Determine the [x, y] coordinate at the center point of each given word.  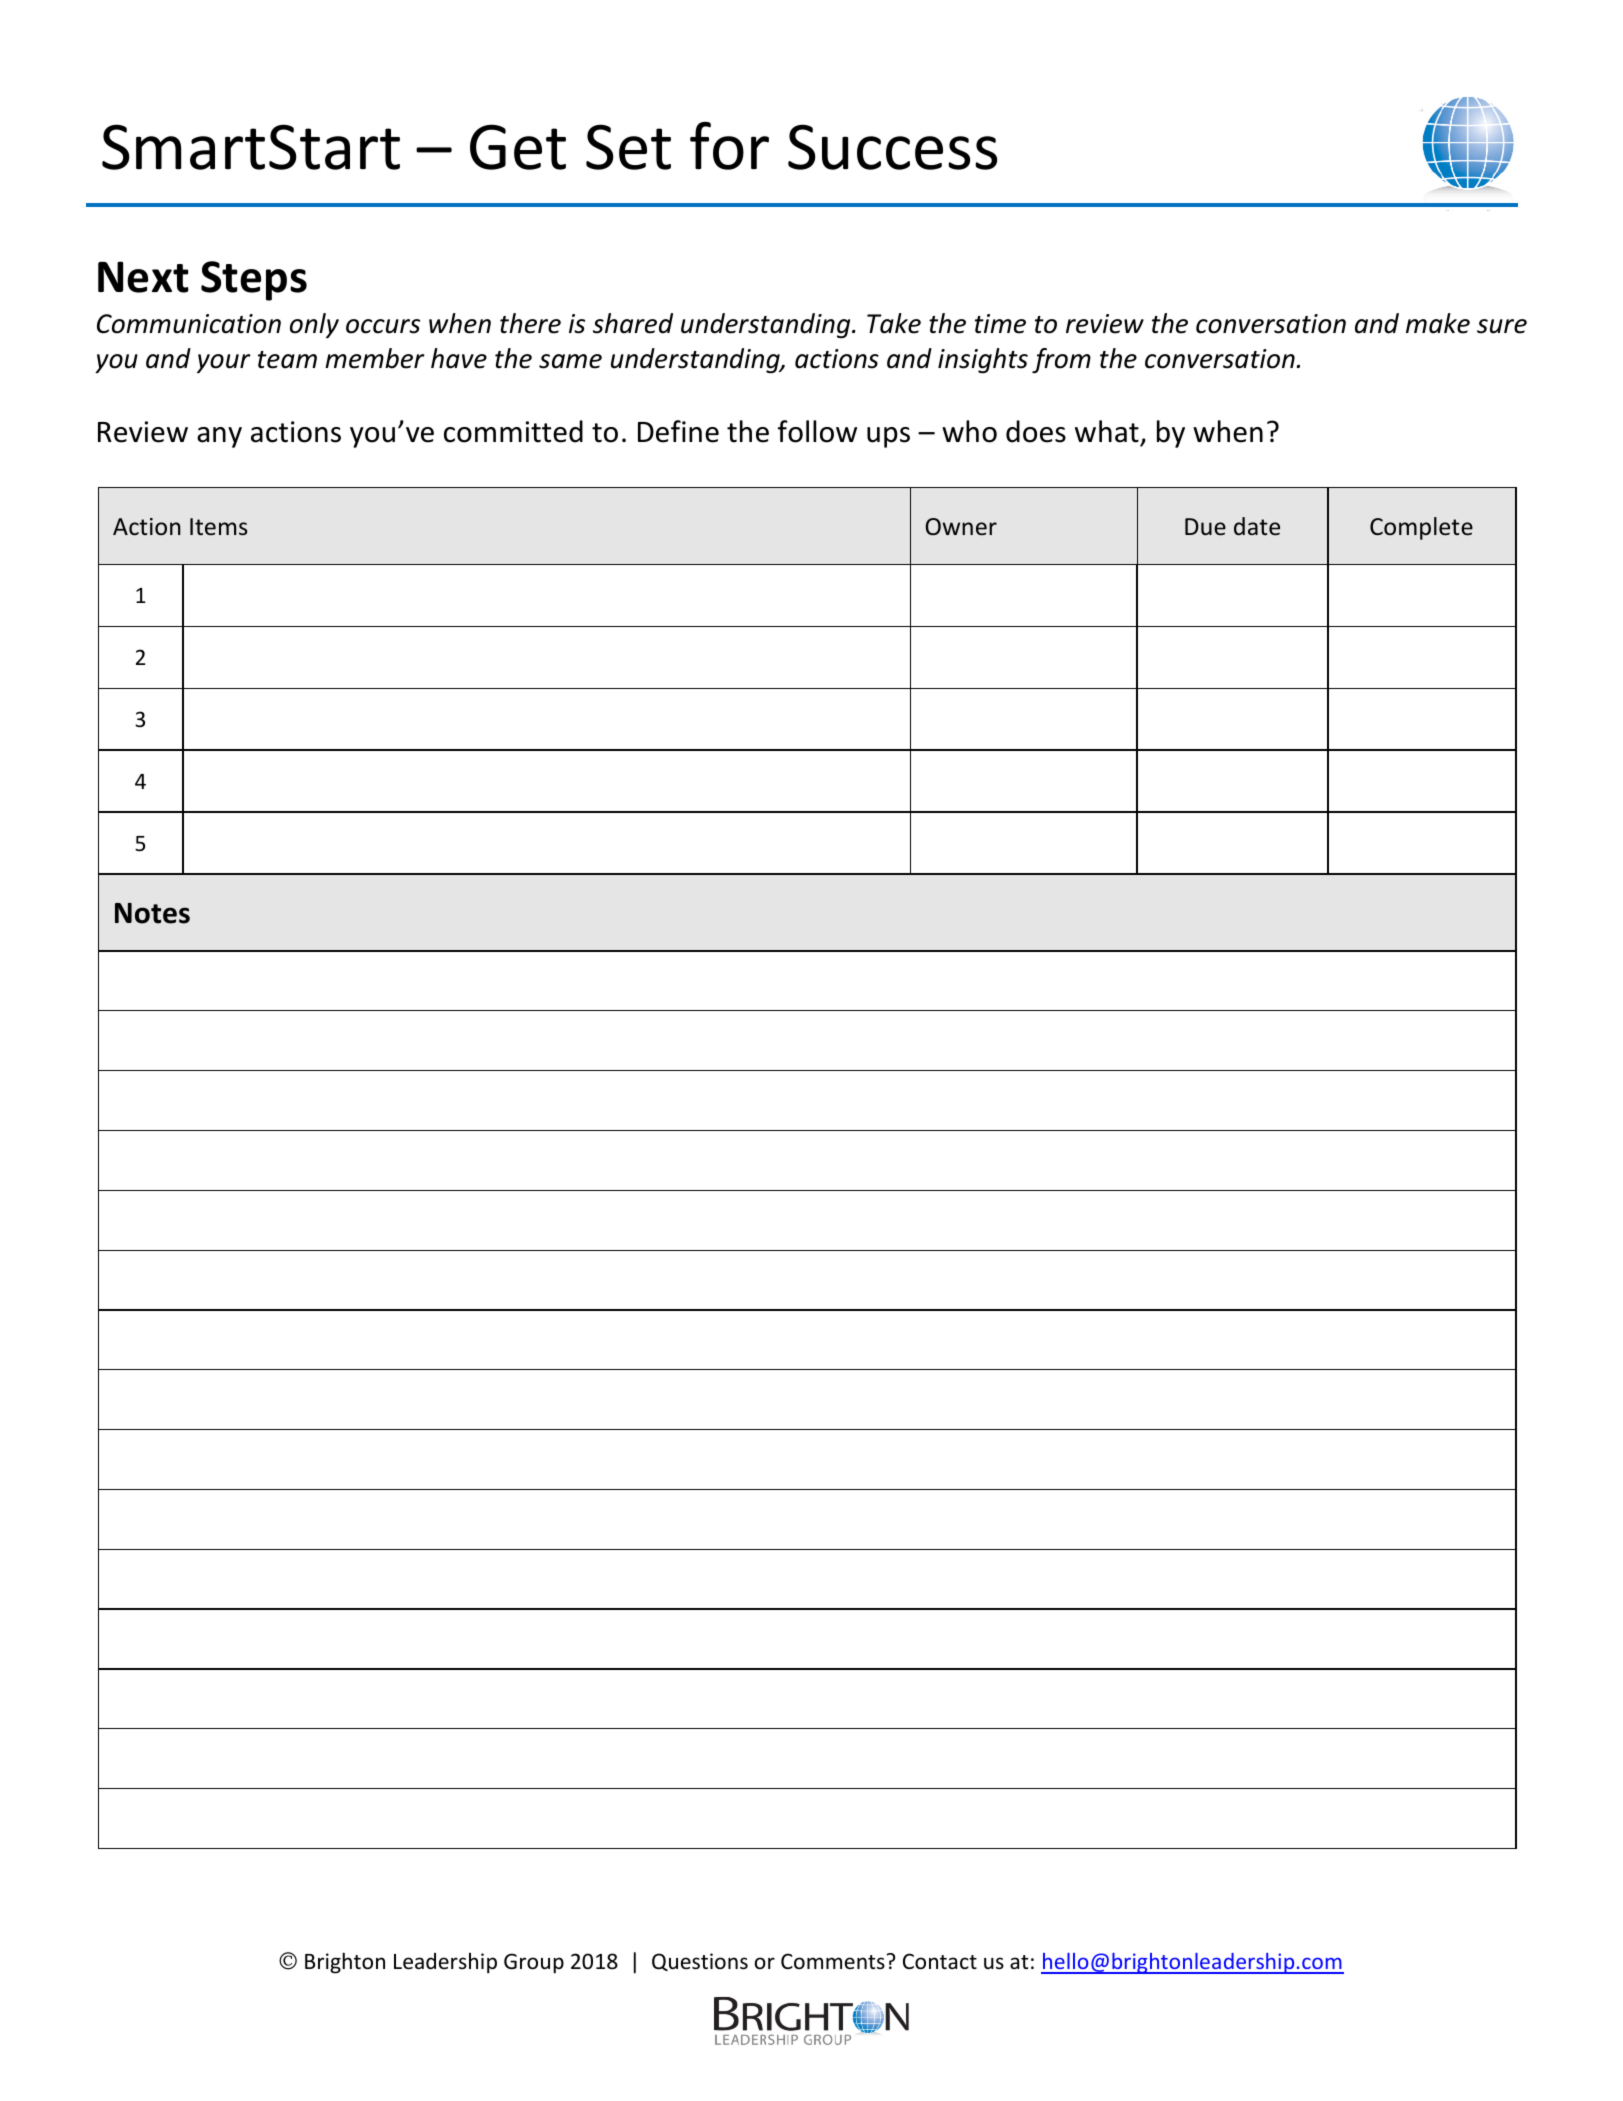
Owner [961, 527]
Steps [254, 281]
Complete [1421, 528]
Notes [152, 913]
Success [892, 147]
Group [534, 1963]
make [1438, 323]
